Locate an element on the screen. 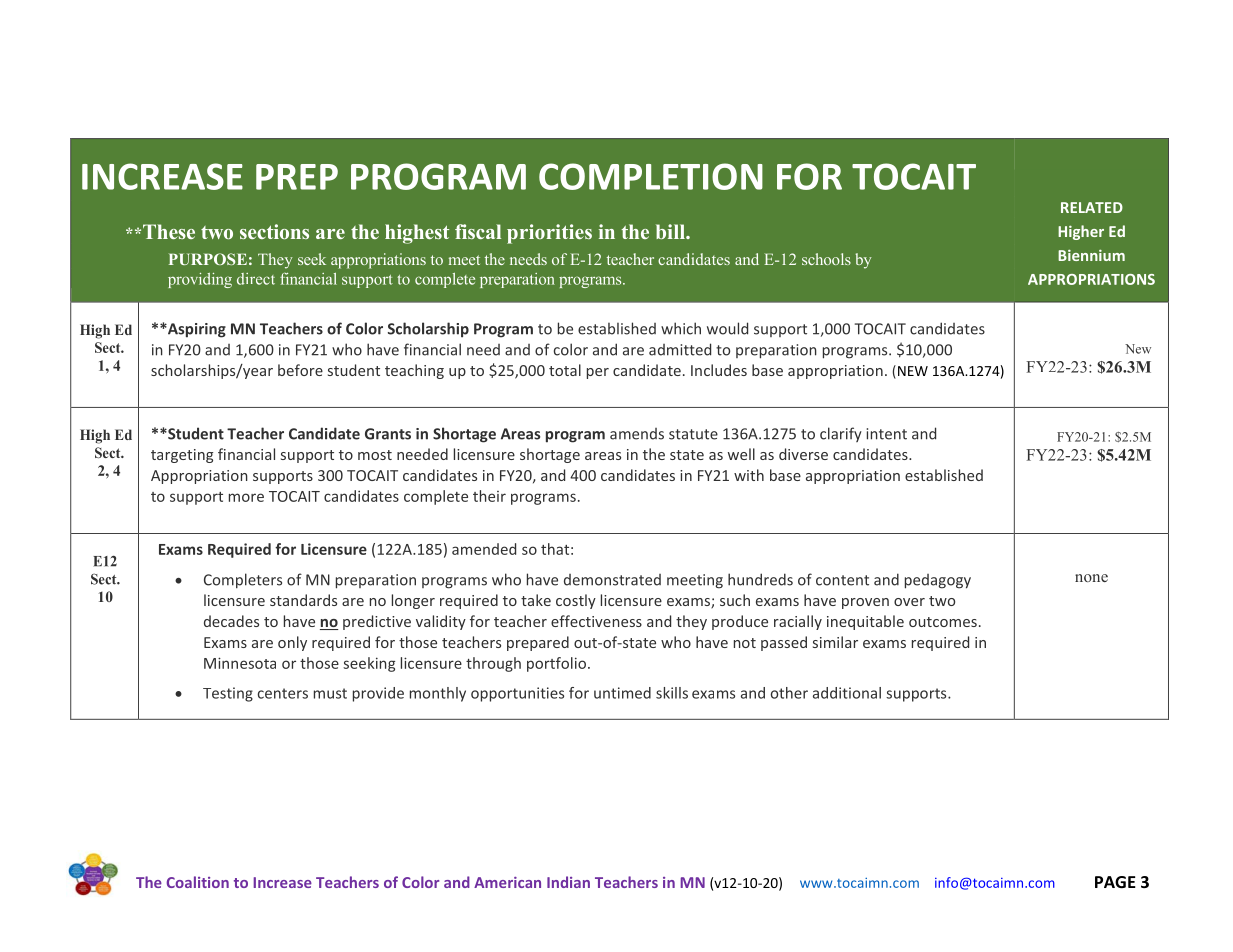  PURPOSE is located at coordinates (208, 259).
